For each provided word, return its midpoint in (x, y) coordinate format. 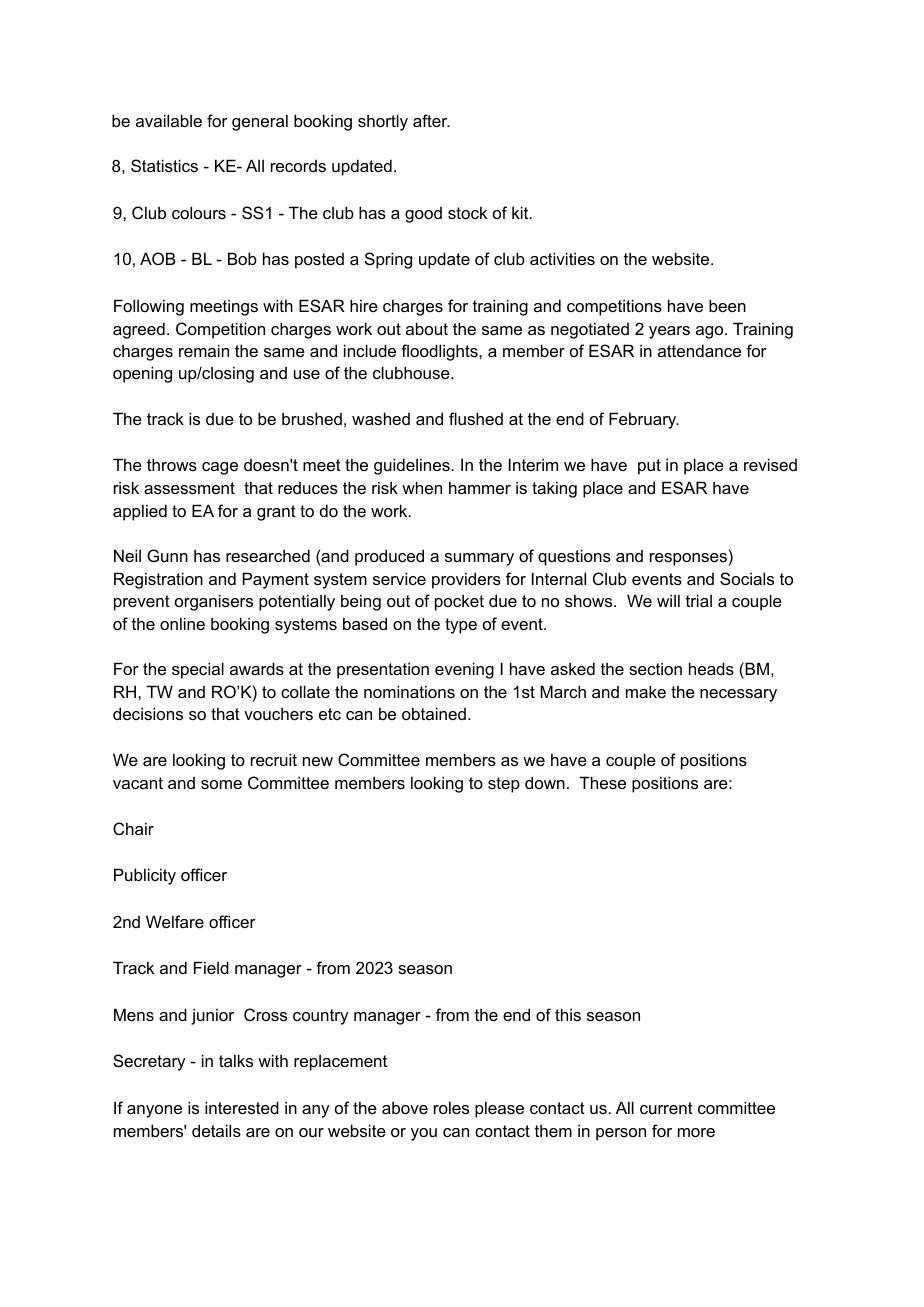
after (431, 120)
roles (451, 1107)
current (666, 1108)
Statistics (164, 165)
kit (521, 212)
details (216, 1130)
